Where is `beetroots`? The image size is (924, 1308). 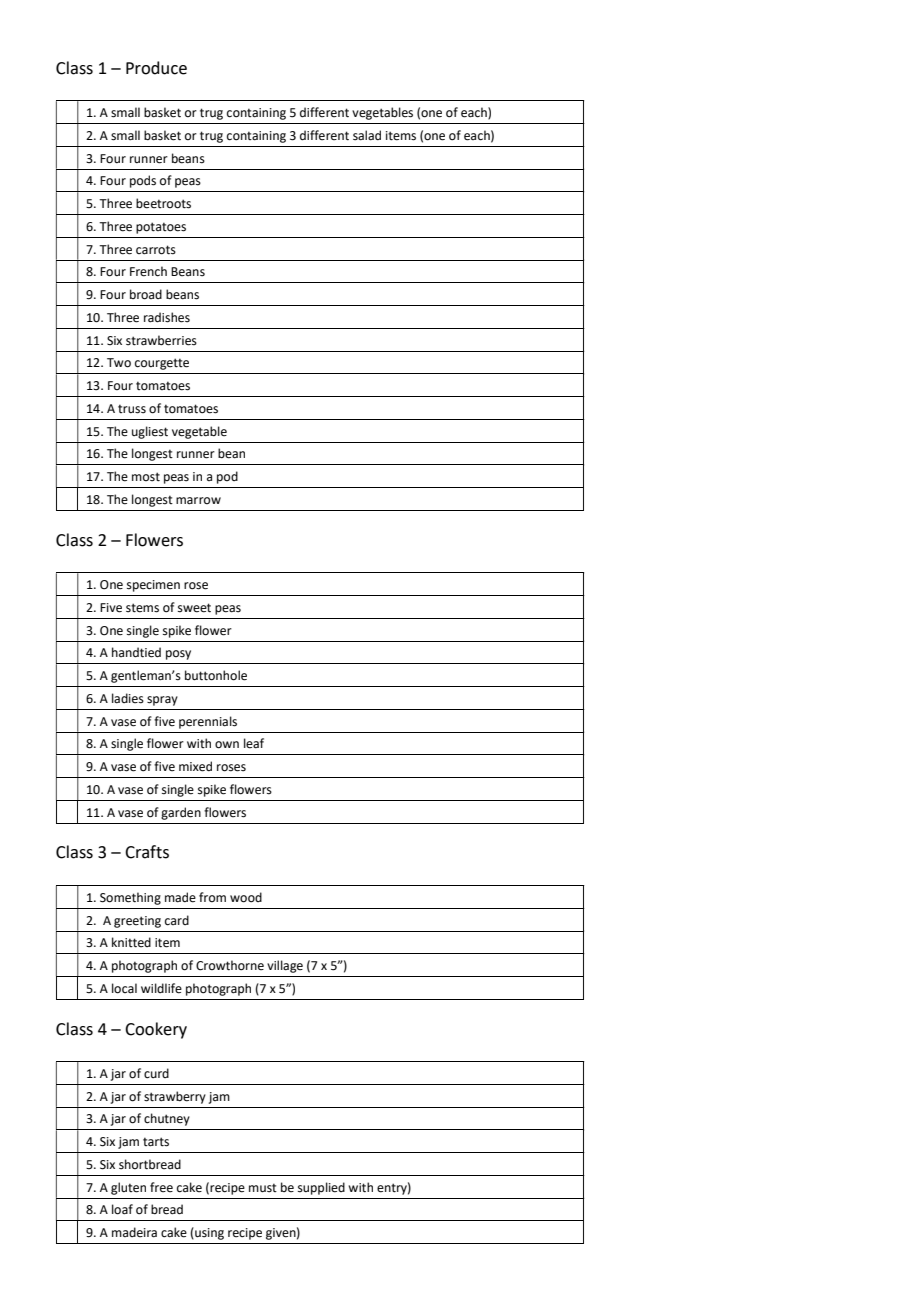 beetroots is located at coordinates (163, 203).
